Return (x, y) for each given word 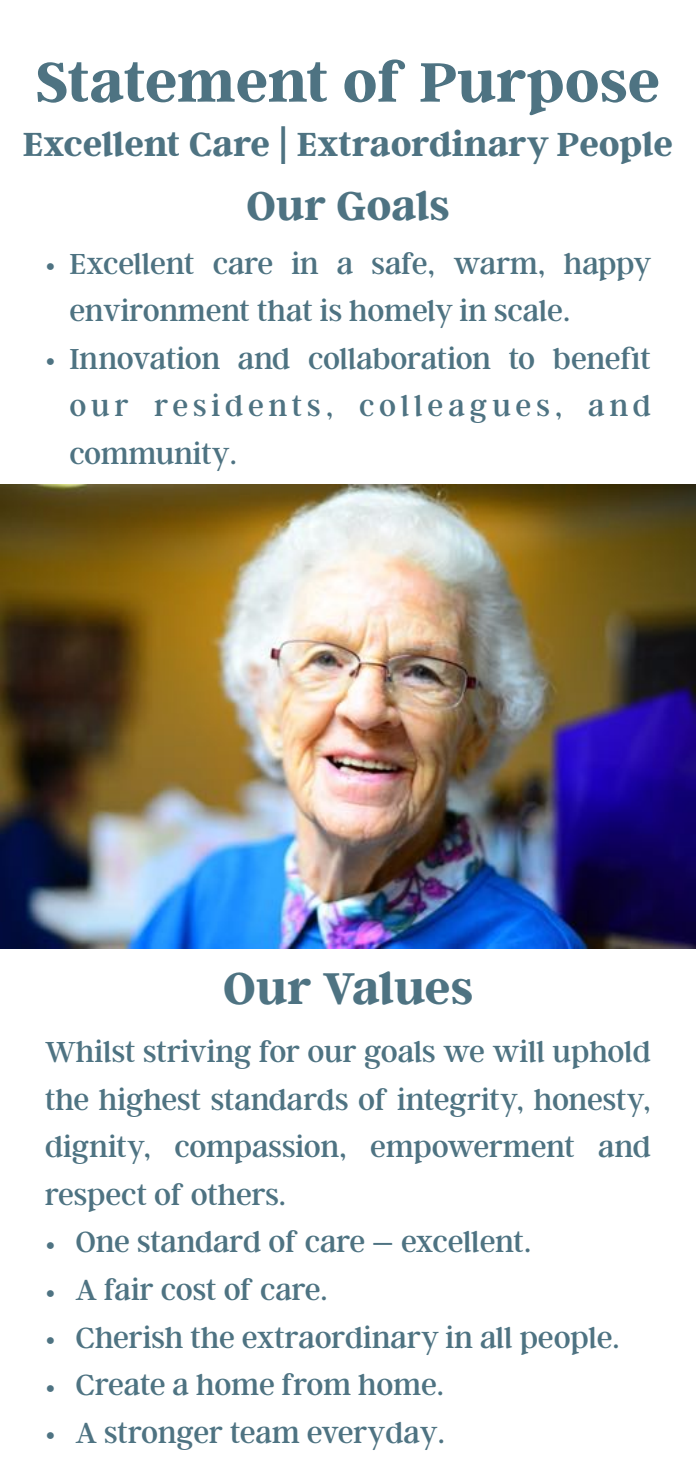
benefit (601, 358)
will (518, 1051)
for (279, 1051)
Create (120, 1385)
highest (149, 1102)
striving (197, 1054)
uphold (601, 1055)
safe (399, 263)
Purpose (539, 89)
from (316, 1384)
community (151, 456)
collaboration (400, 358)
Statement (182, 82)
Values (397, 988)
